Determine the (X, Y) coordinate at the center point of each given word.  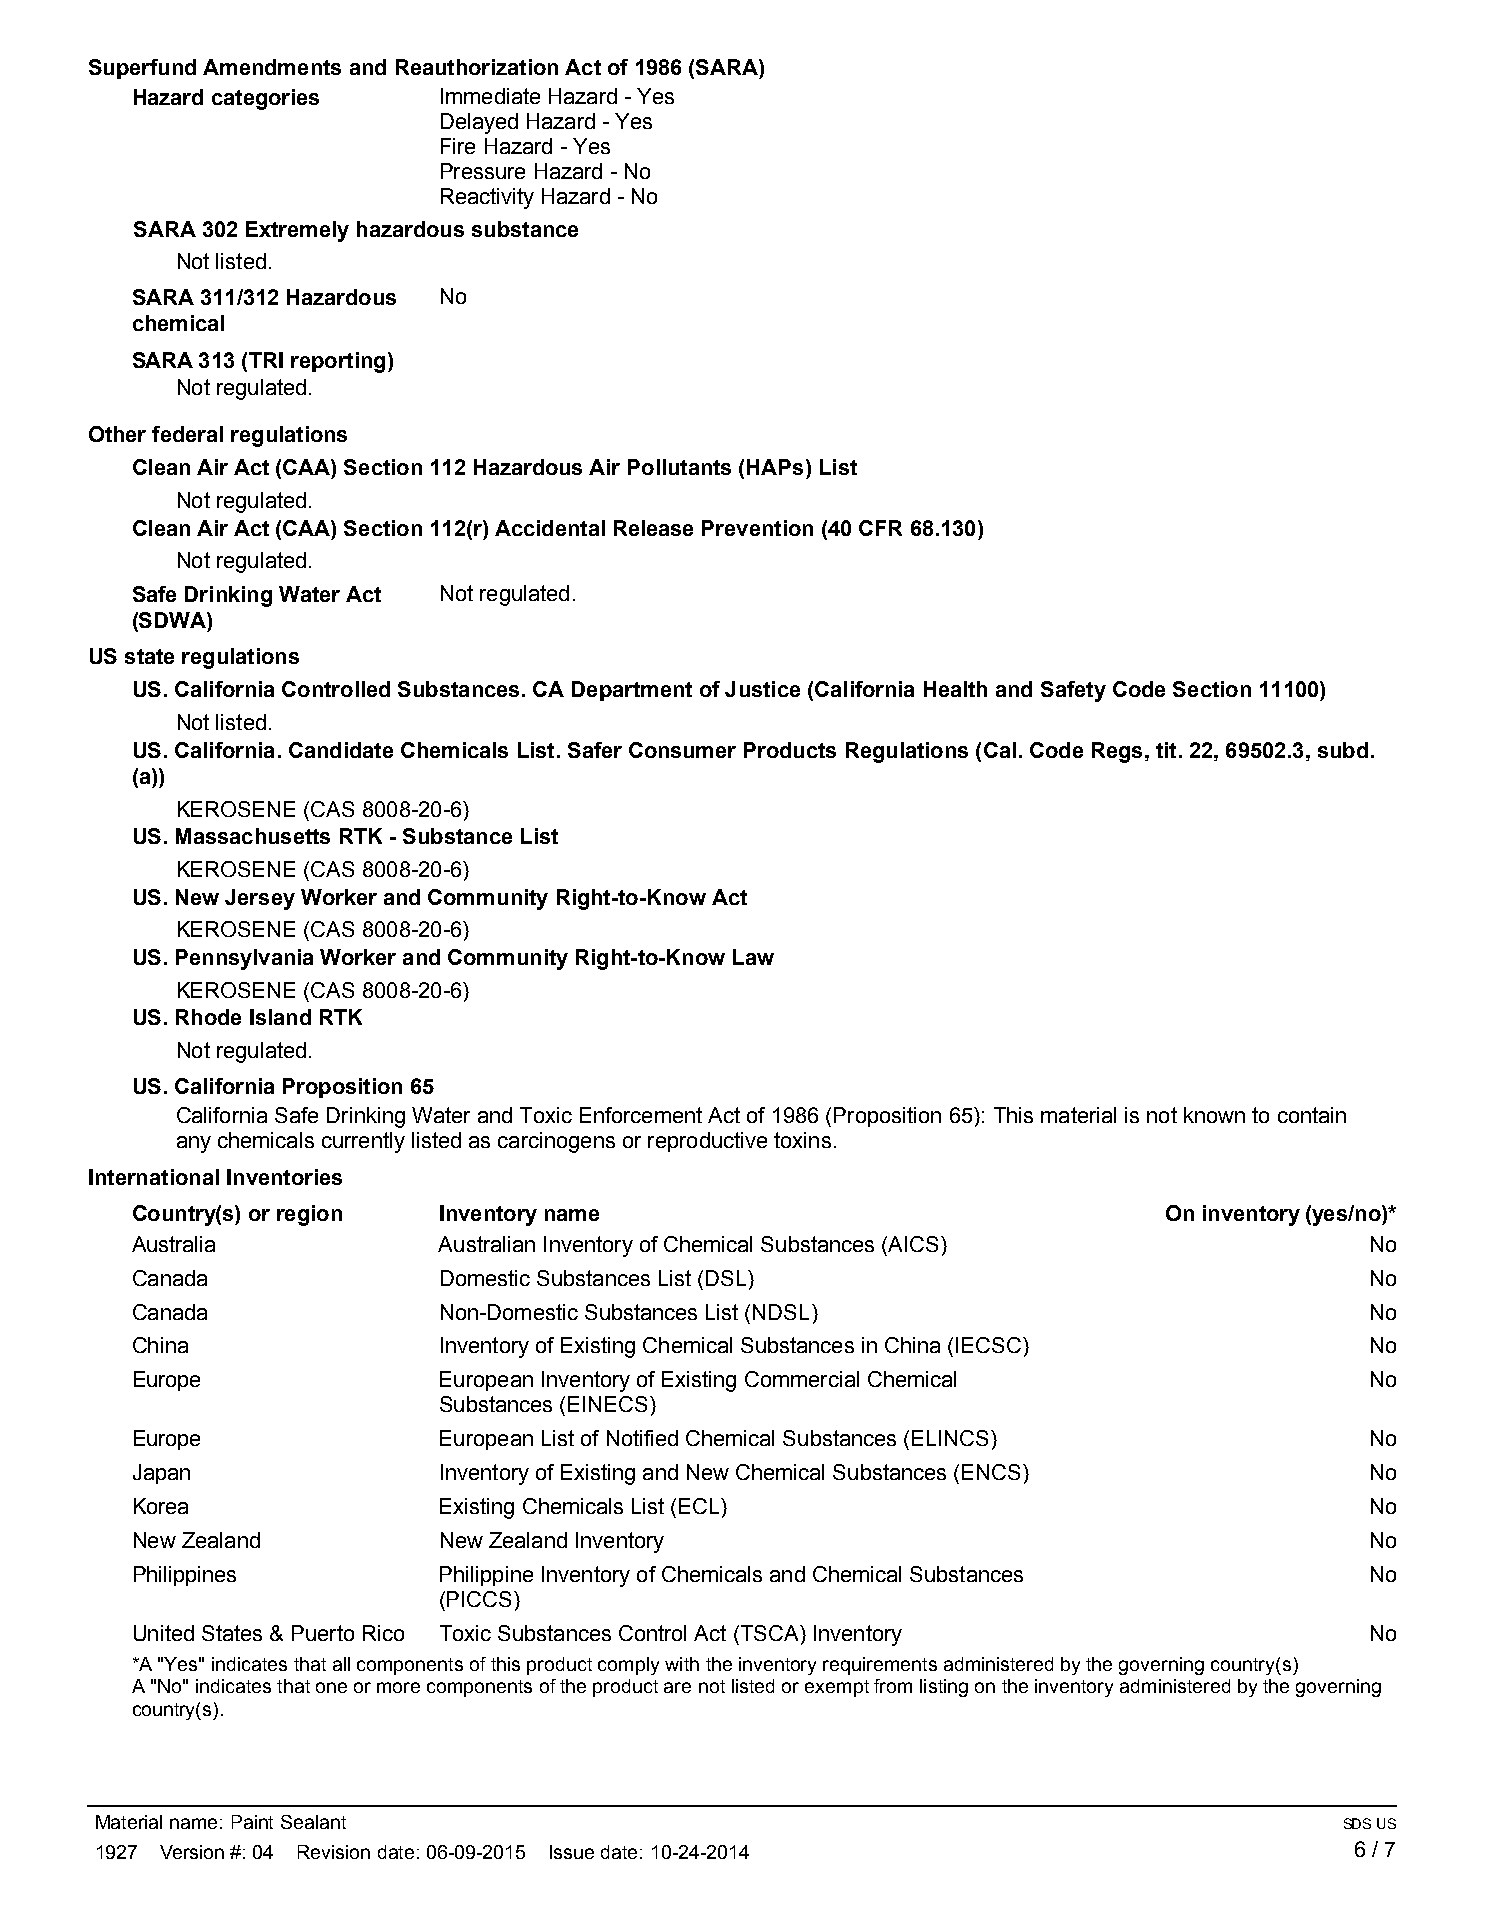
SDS (1357, 1823)
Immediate (490, 96)
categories (265, 99)
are (677, 1687)
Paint (252, 1822)
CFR (880, 528)
